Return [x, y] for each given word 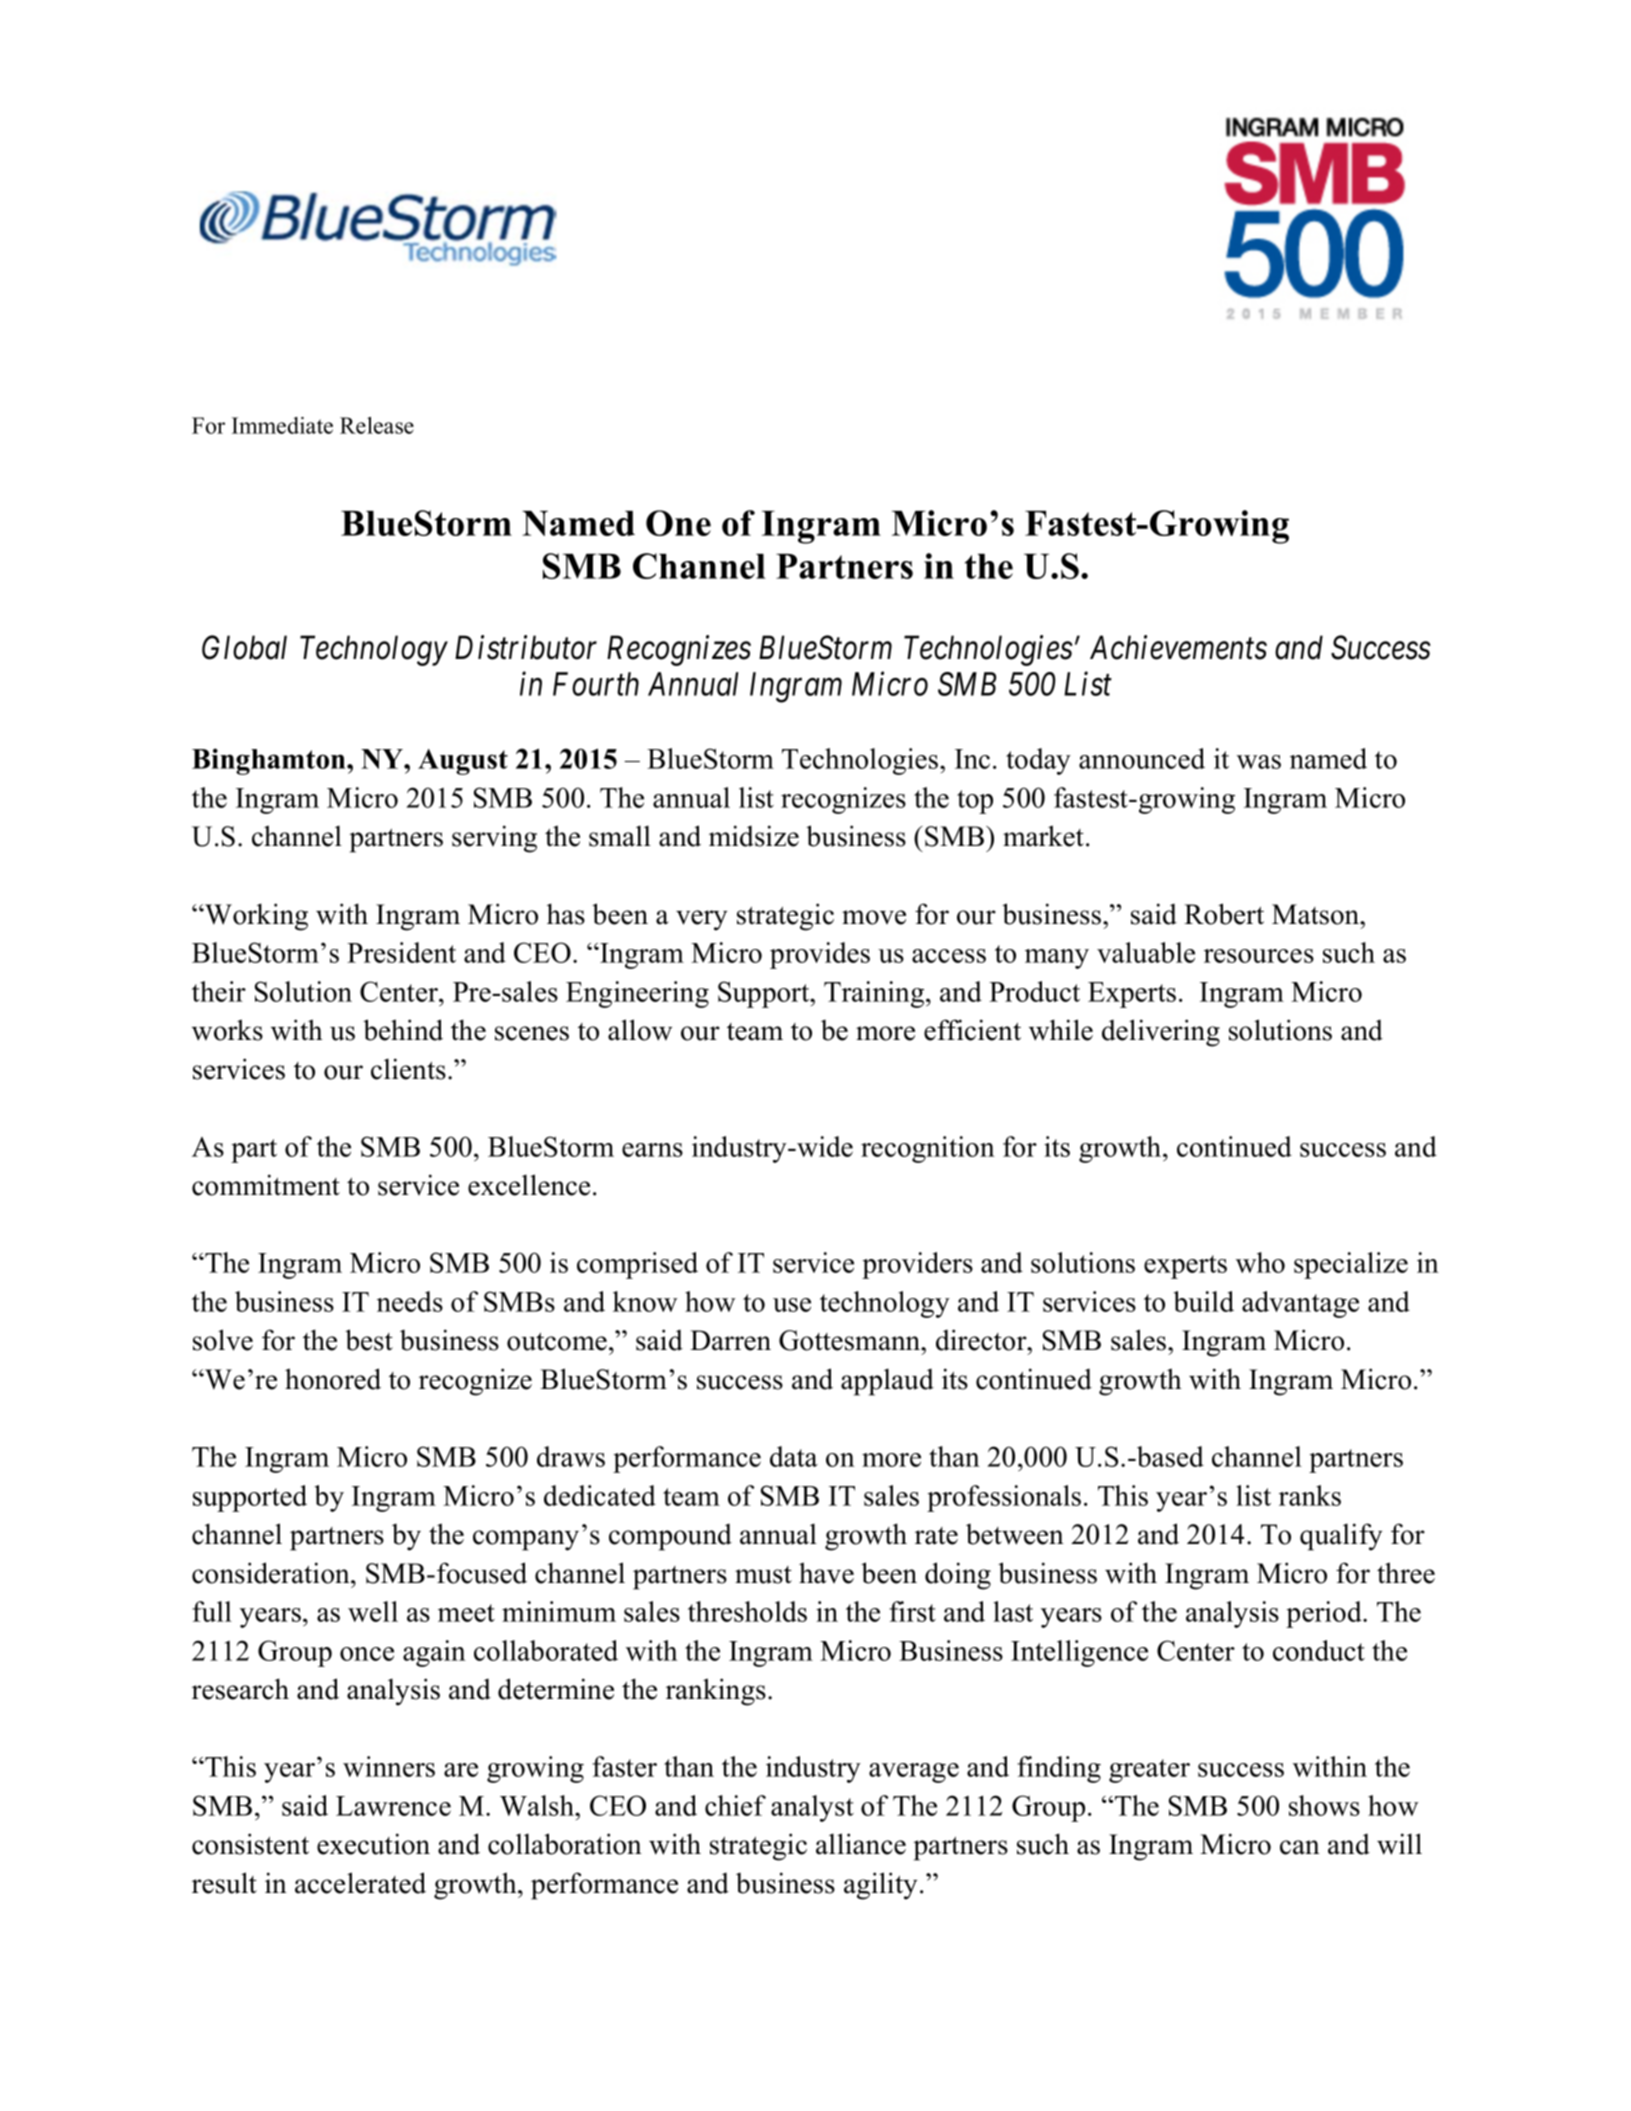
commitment [266, 1185]
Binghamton [270, 761]
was [1259, 762]
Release [377, 425]
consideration [272, 1573]
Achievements [1178, 647]
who [1260, 1262]
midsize [754, 836]
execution [373, 1844]
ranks [1310, 1495]
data [794, 1456]
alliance [861, 1844]
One [678, 523]
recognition [928, 1149]
